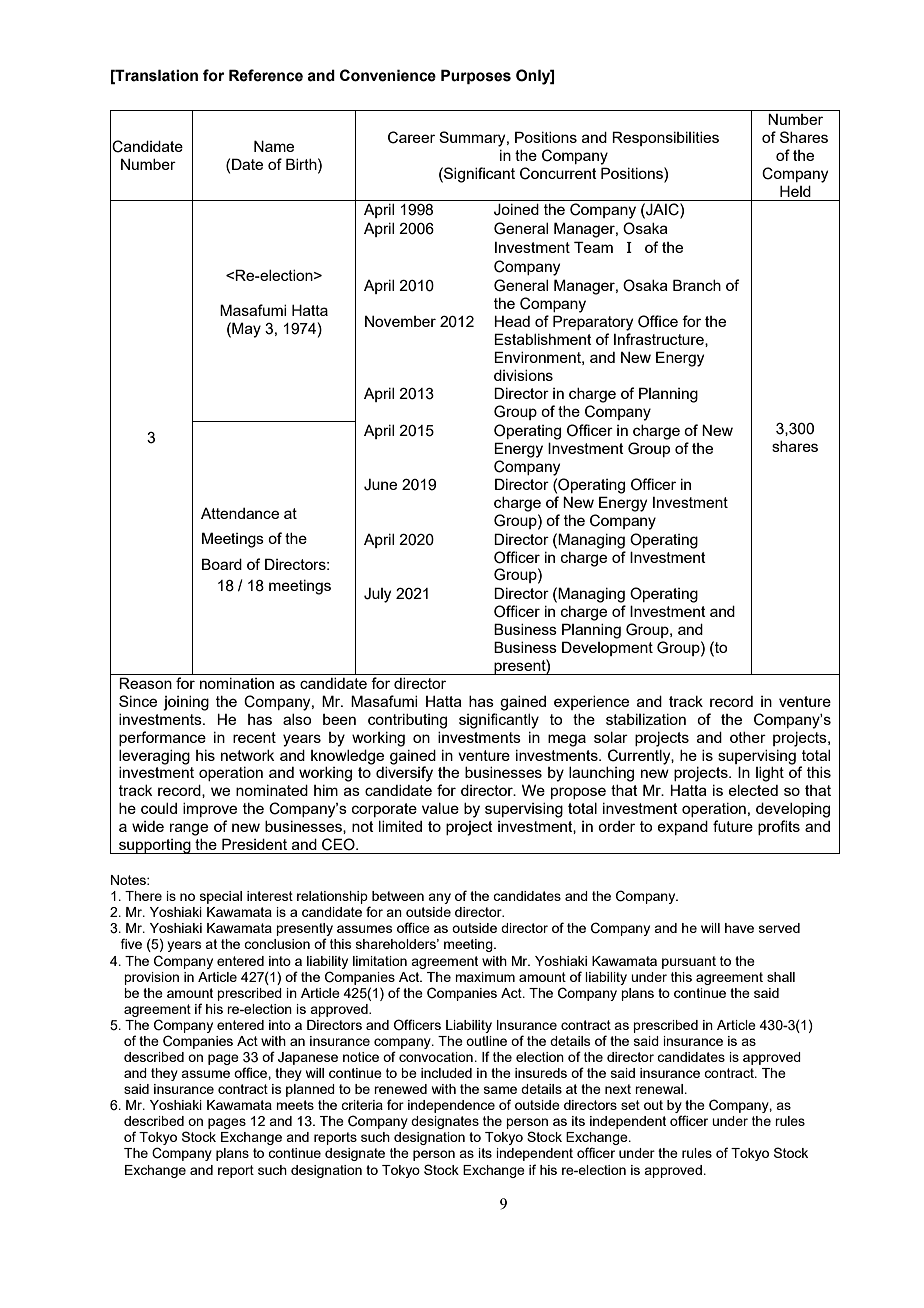 This page has width=924, height=1308. Describe the element at coordinates (266, 75) in the page. I see `Reference` at that location.
